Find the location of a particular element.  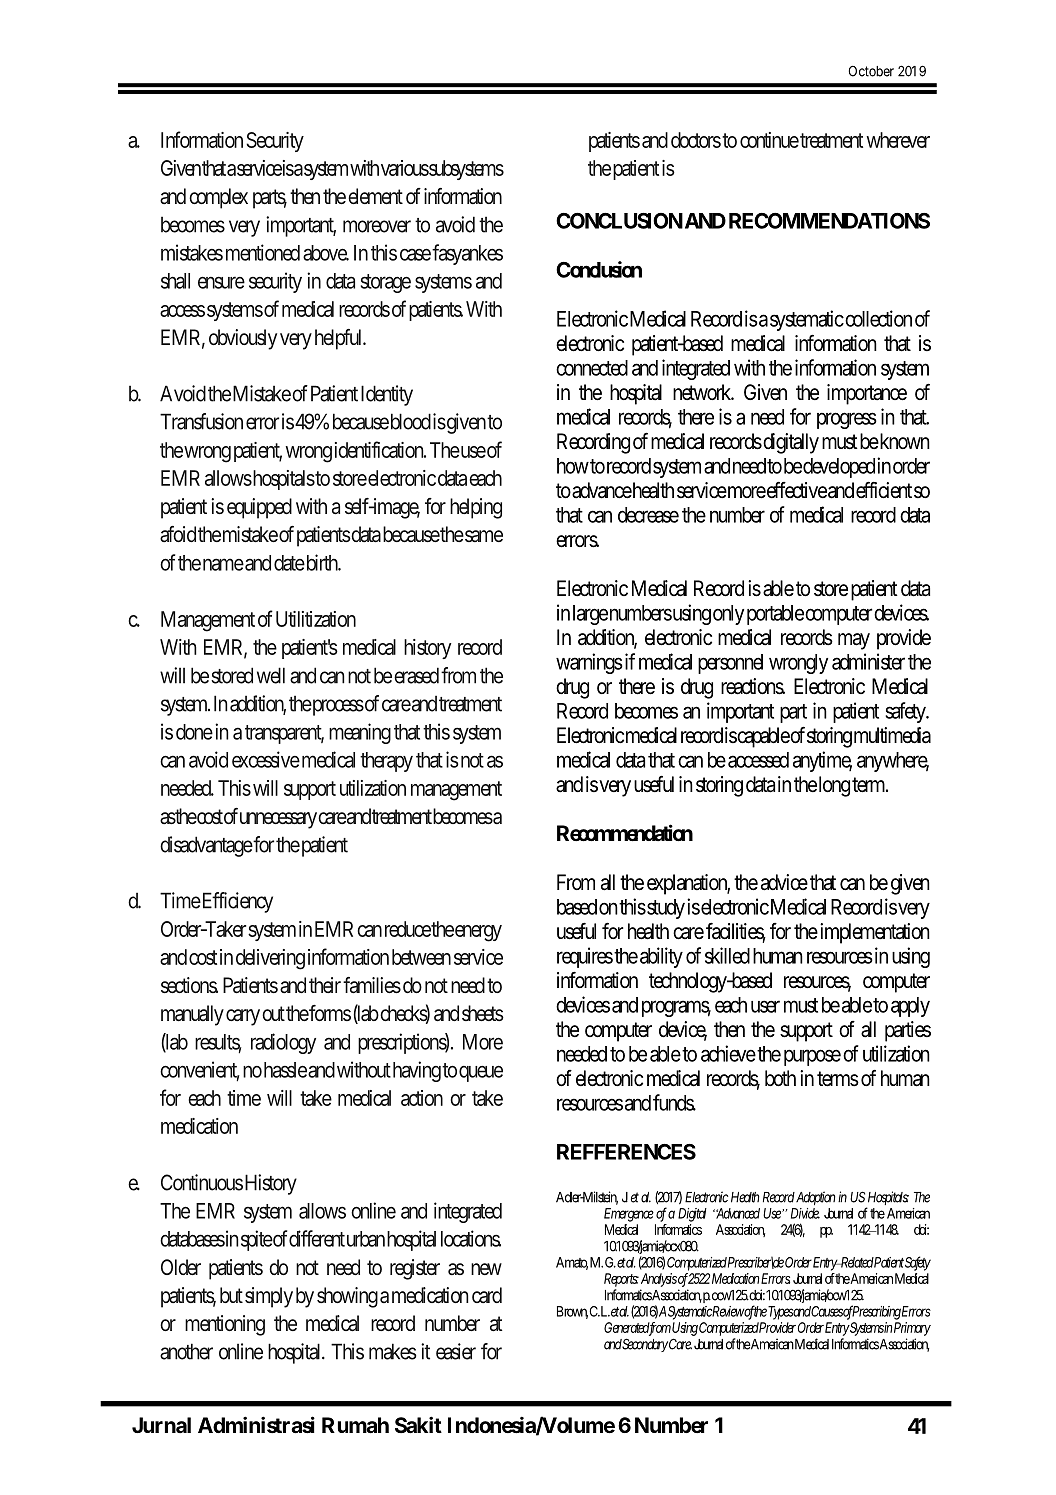

connected is located at coordinates (592, 368).
